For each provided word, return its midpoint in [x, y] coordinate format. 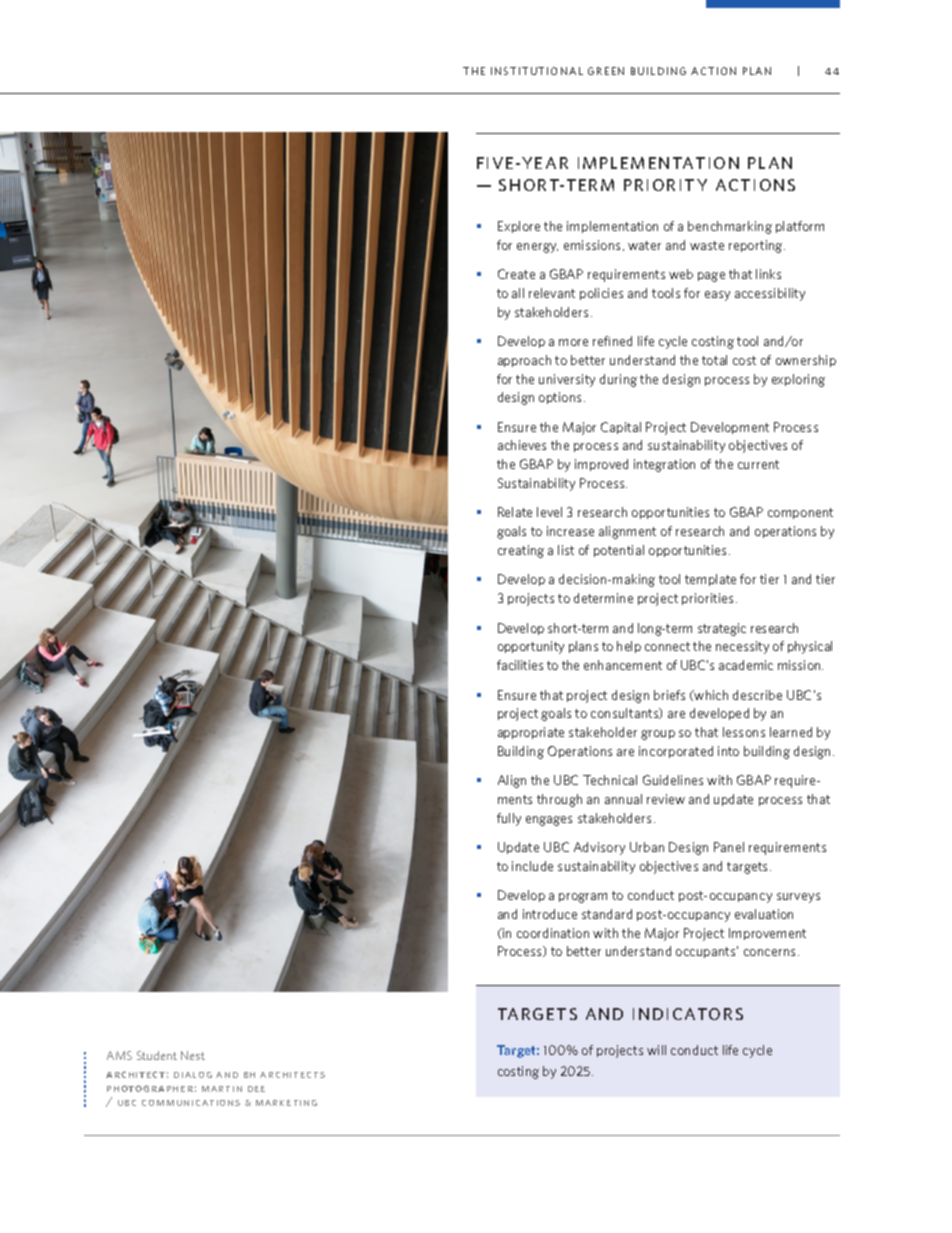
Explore [519, 227]
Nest [193, 1055]
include [532, 866]
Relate [515, 512]
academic [746, 665]
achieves [522, 445]
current [758, 464]
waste [707, 245]
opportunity [531, 647]
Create [516, 274]
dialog [193, 1075]
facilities [520, 665]
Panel [729, 847]
